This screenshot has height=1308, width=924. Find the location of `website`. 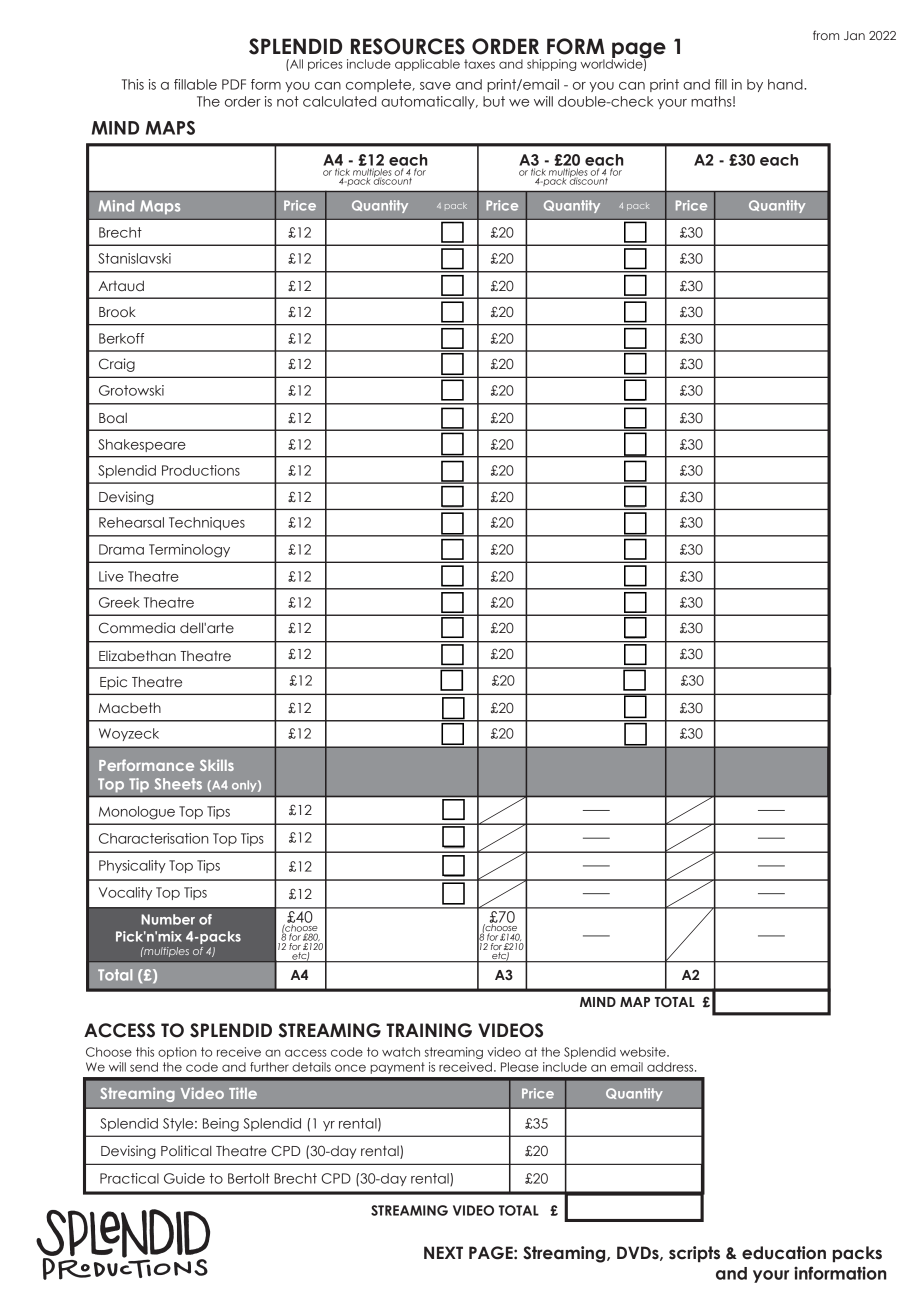

website is located at coordinates (644, 1052).
